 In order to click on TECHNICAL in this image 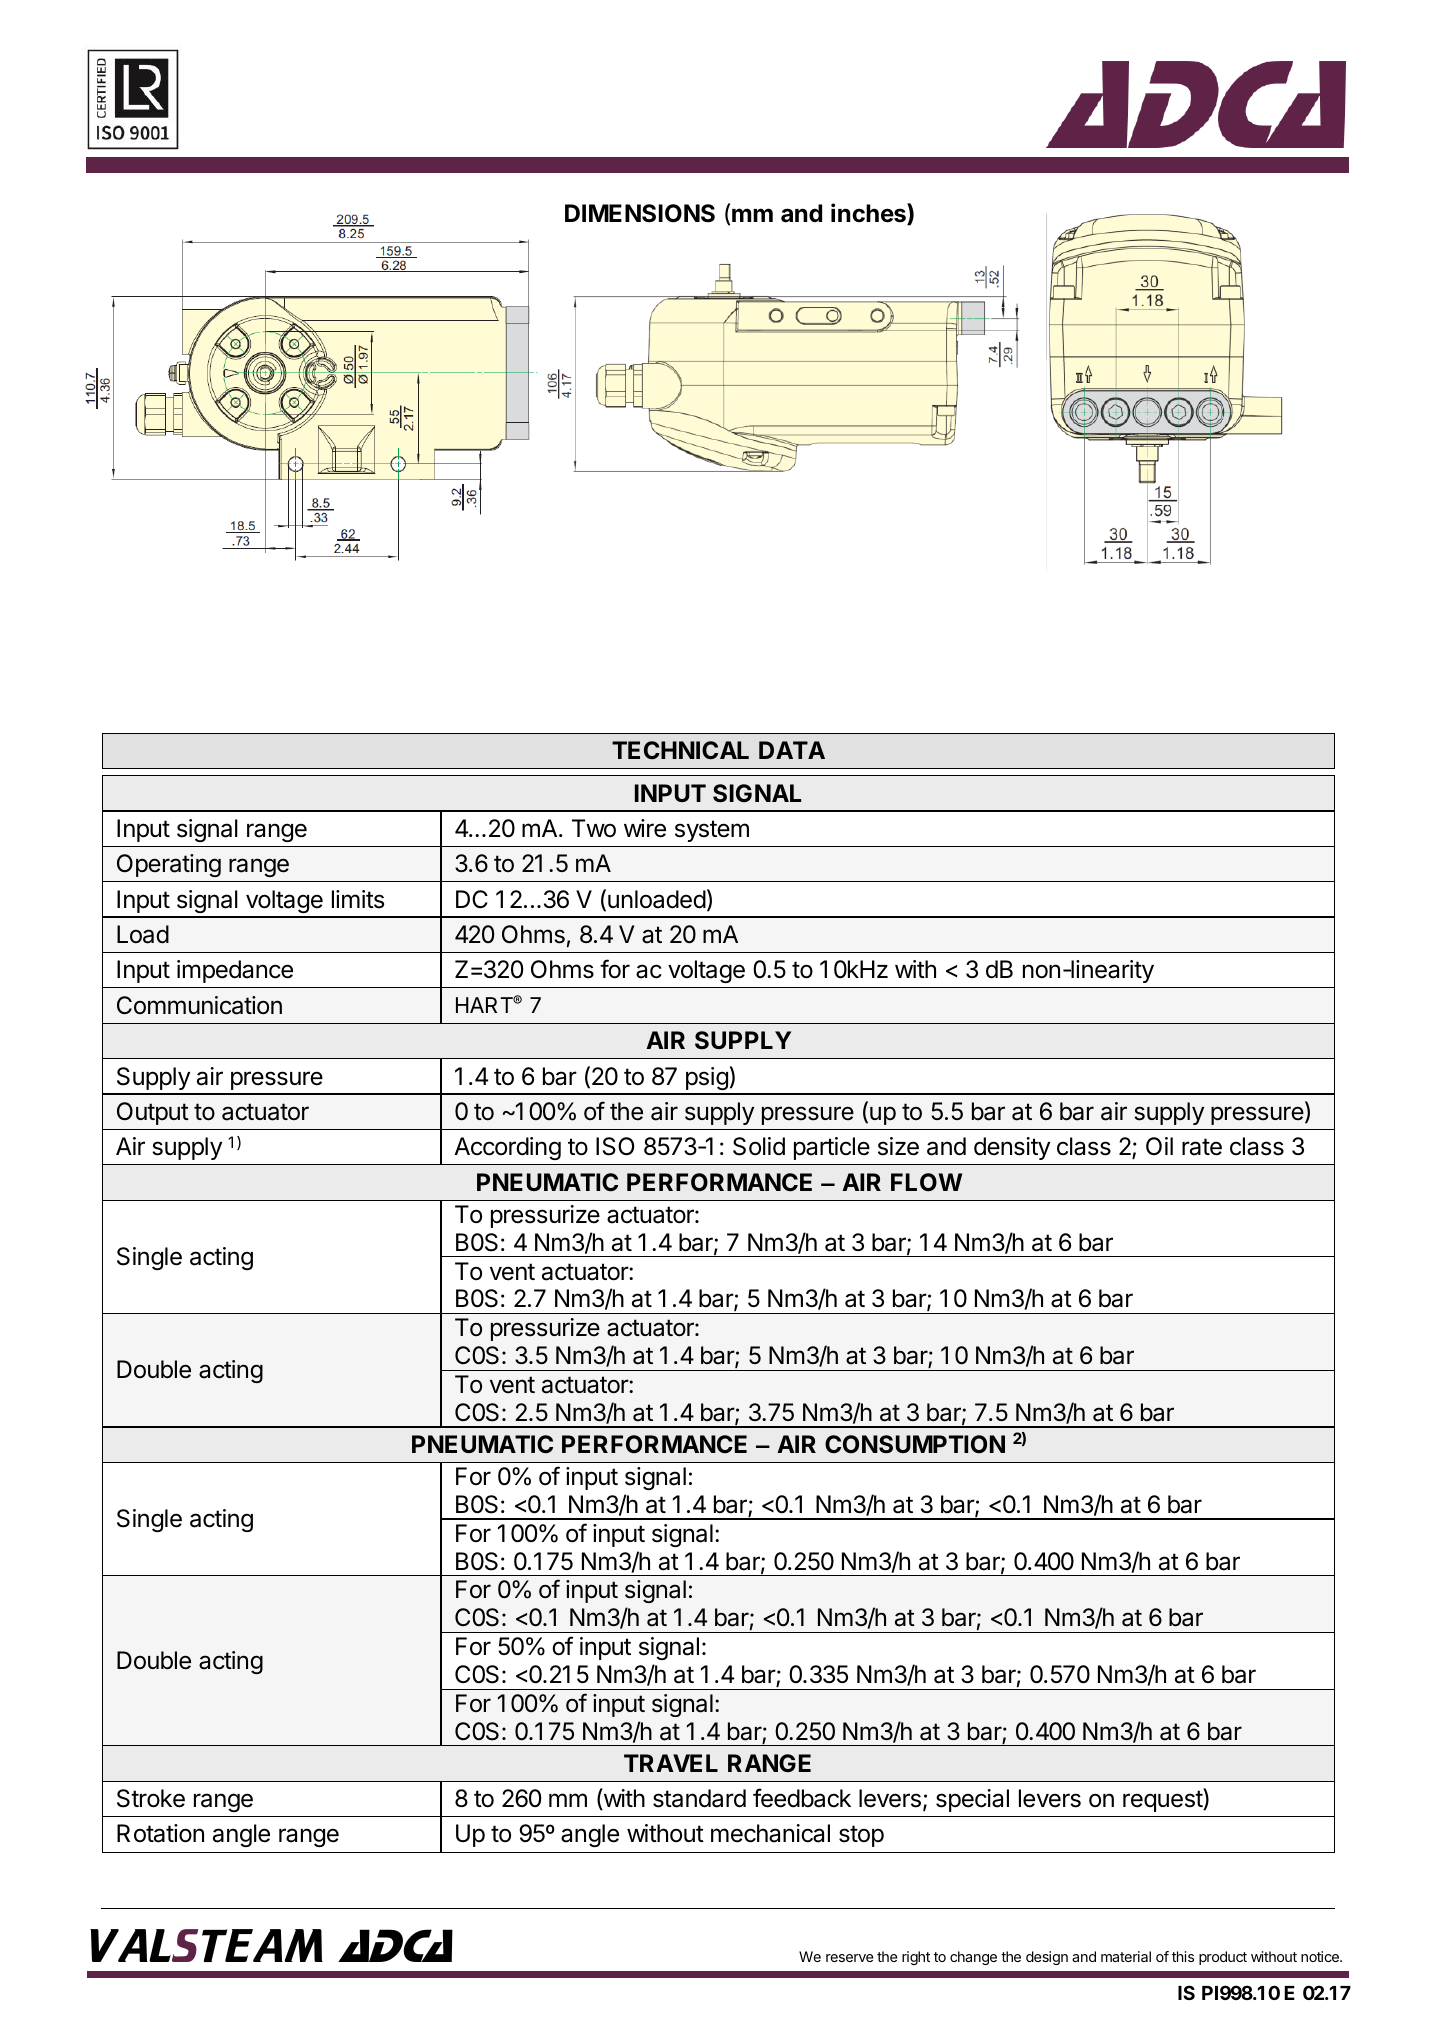, I will do `click(680, 750)`.
